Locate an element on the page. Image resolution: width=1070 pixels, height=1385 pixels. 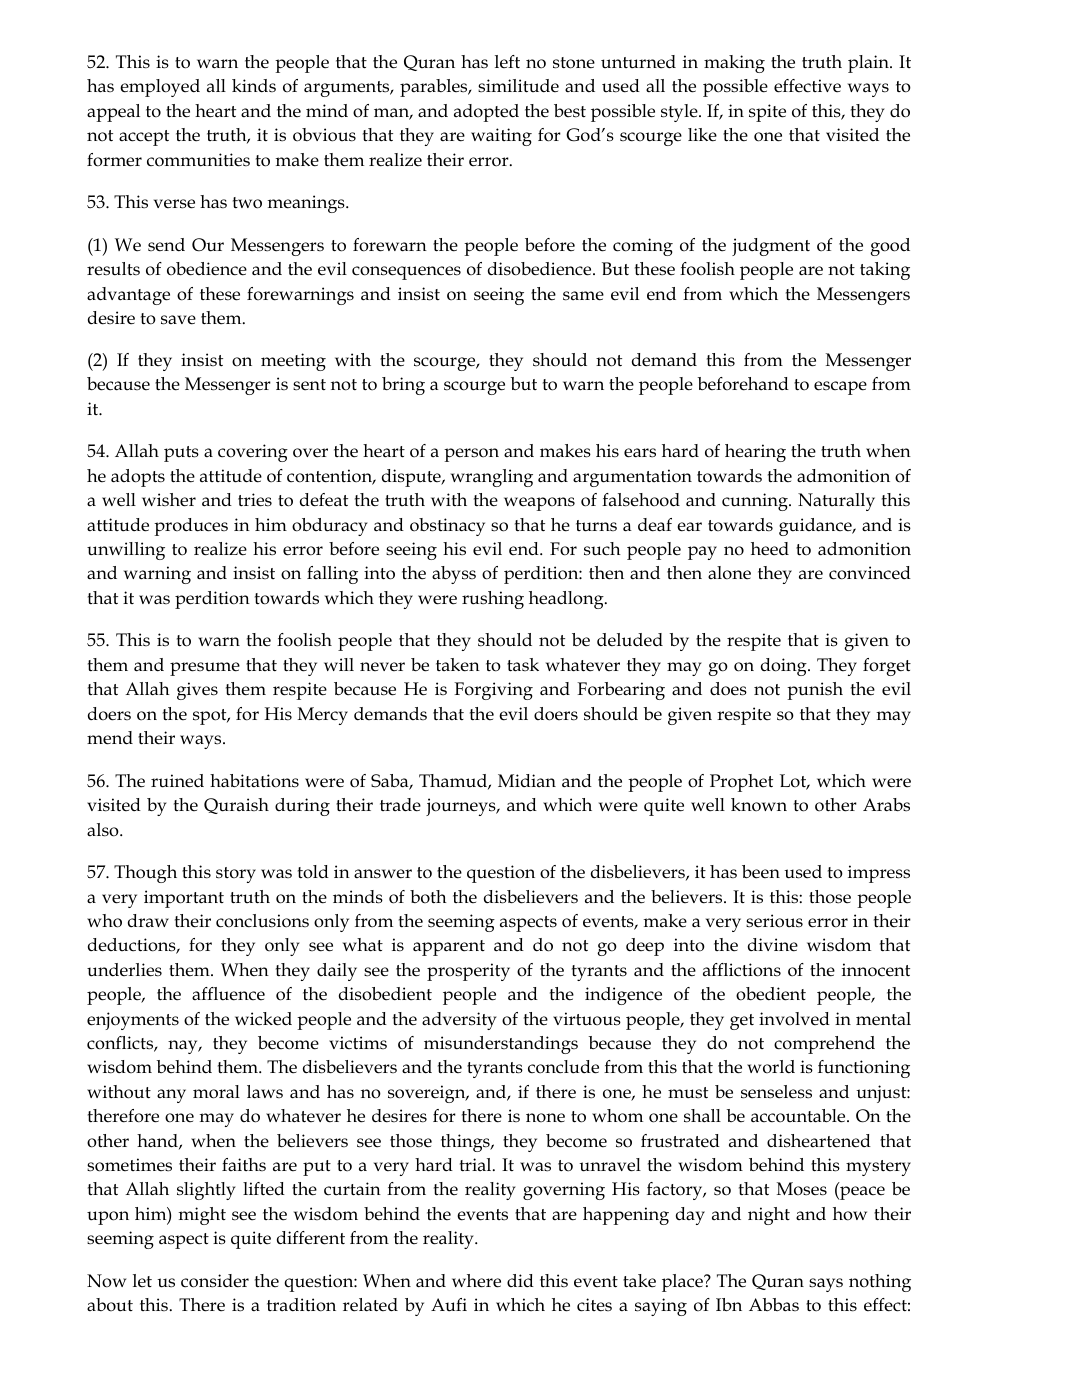
making is located at coordinates (734, 64).
